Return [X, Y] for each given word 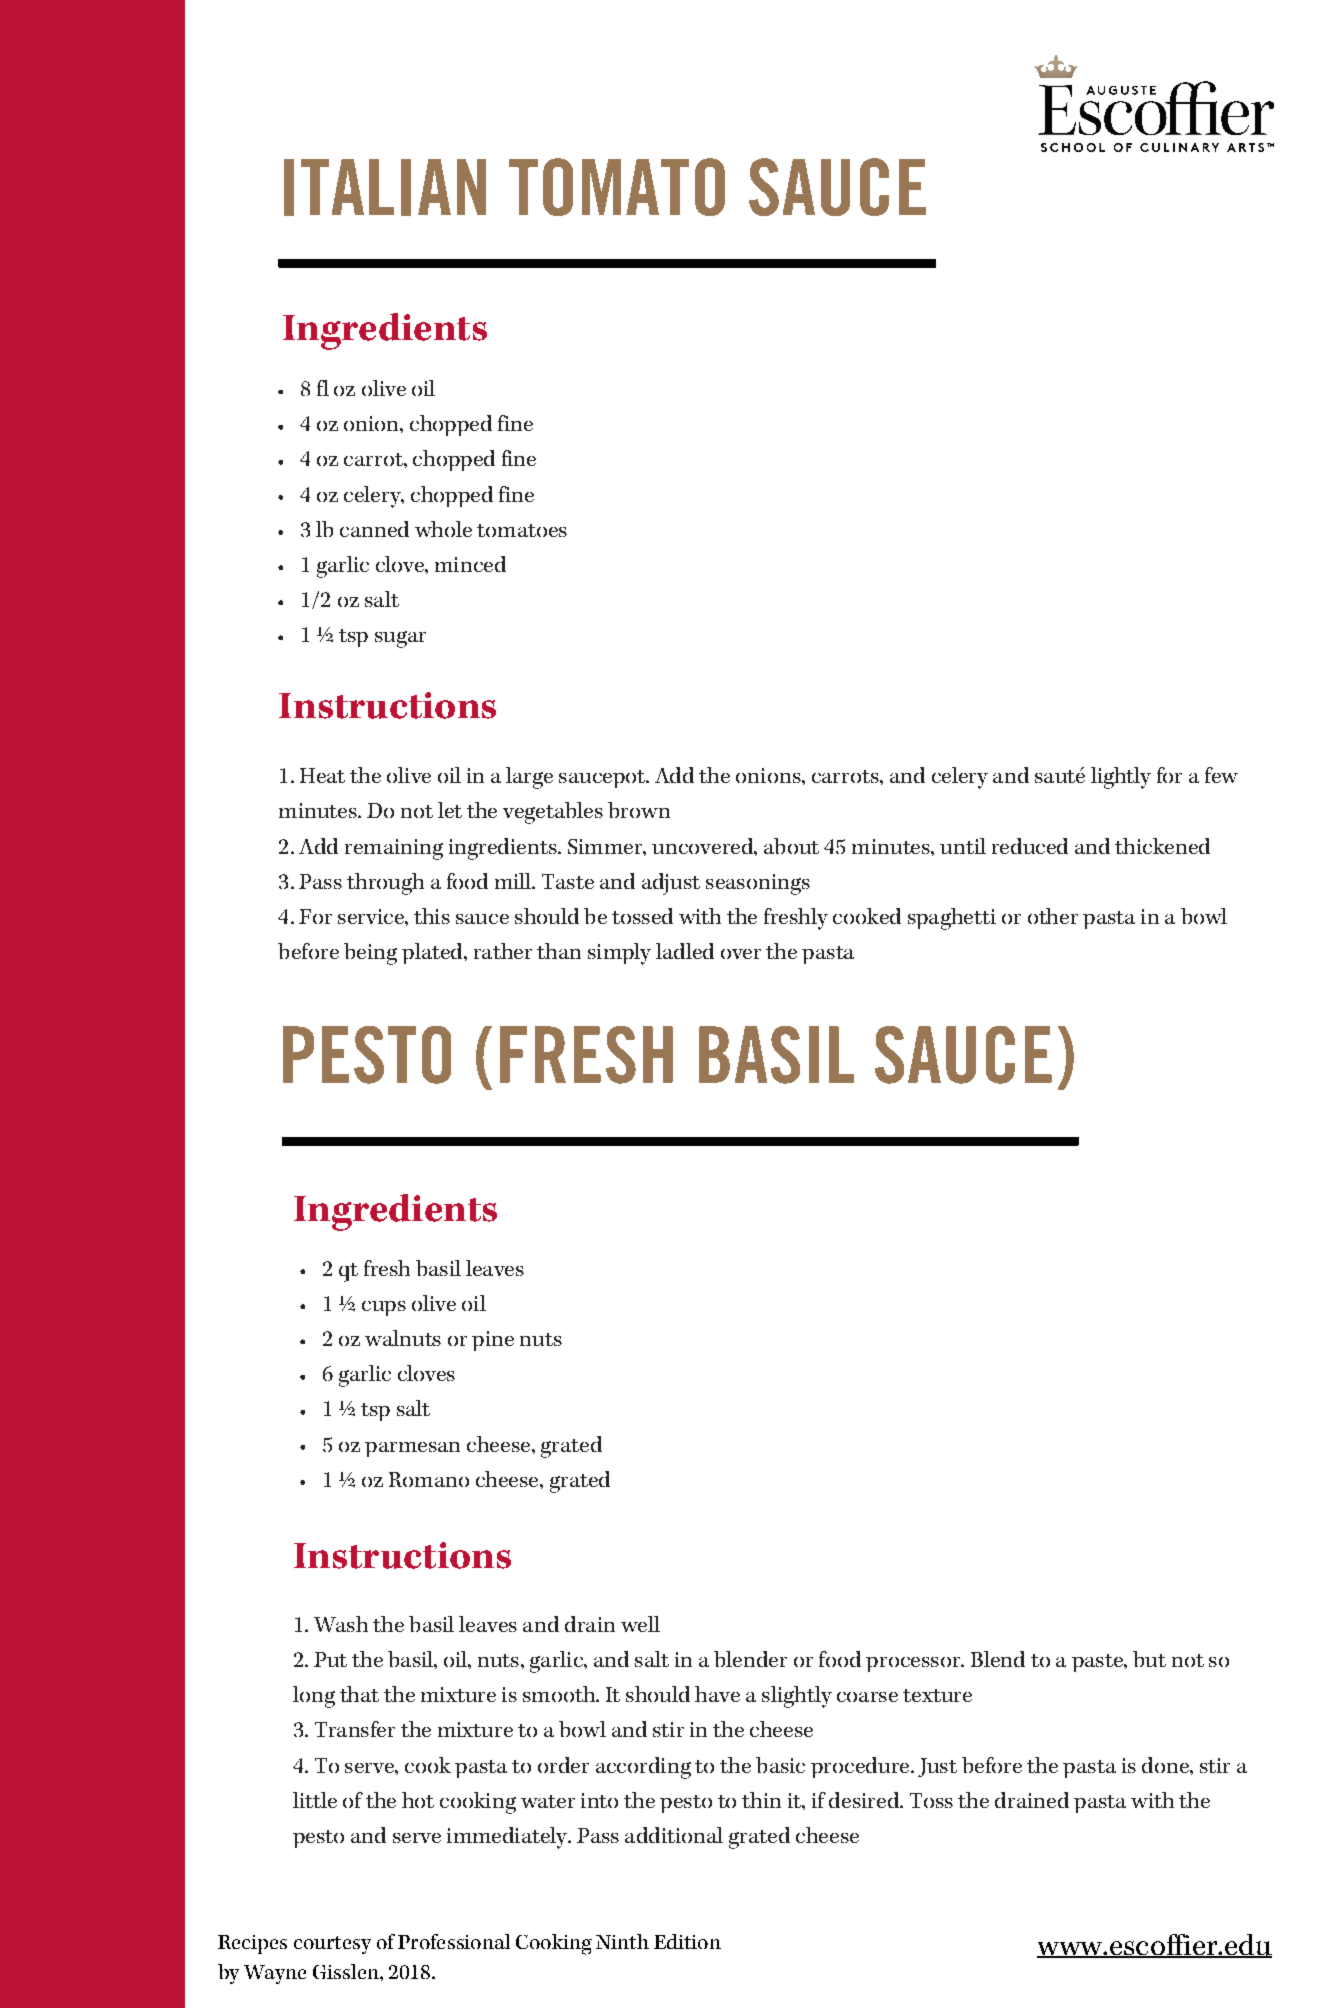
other [1053, 916]
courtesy [332, 1945]
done [1166, 1765]
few [1221, 775]
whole [443, 529]
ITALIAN [385, 187]
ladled [685, 951]
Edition [687, 1941]
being [370, 954]
